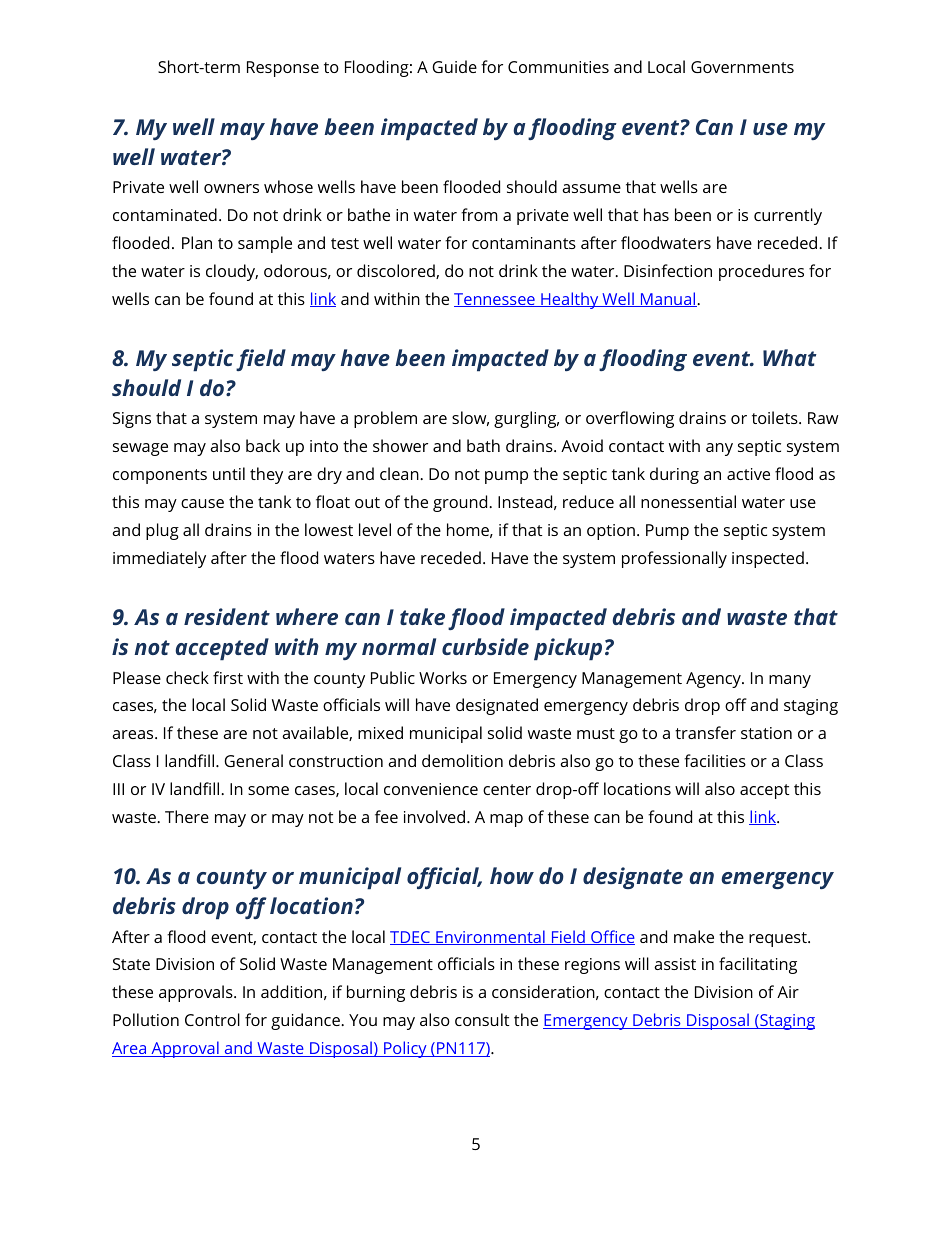  What do you see at coordinates (454, 66) in the document?
I see `Guide` at bounding box center [454, 66].
